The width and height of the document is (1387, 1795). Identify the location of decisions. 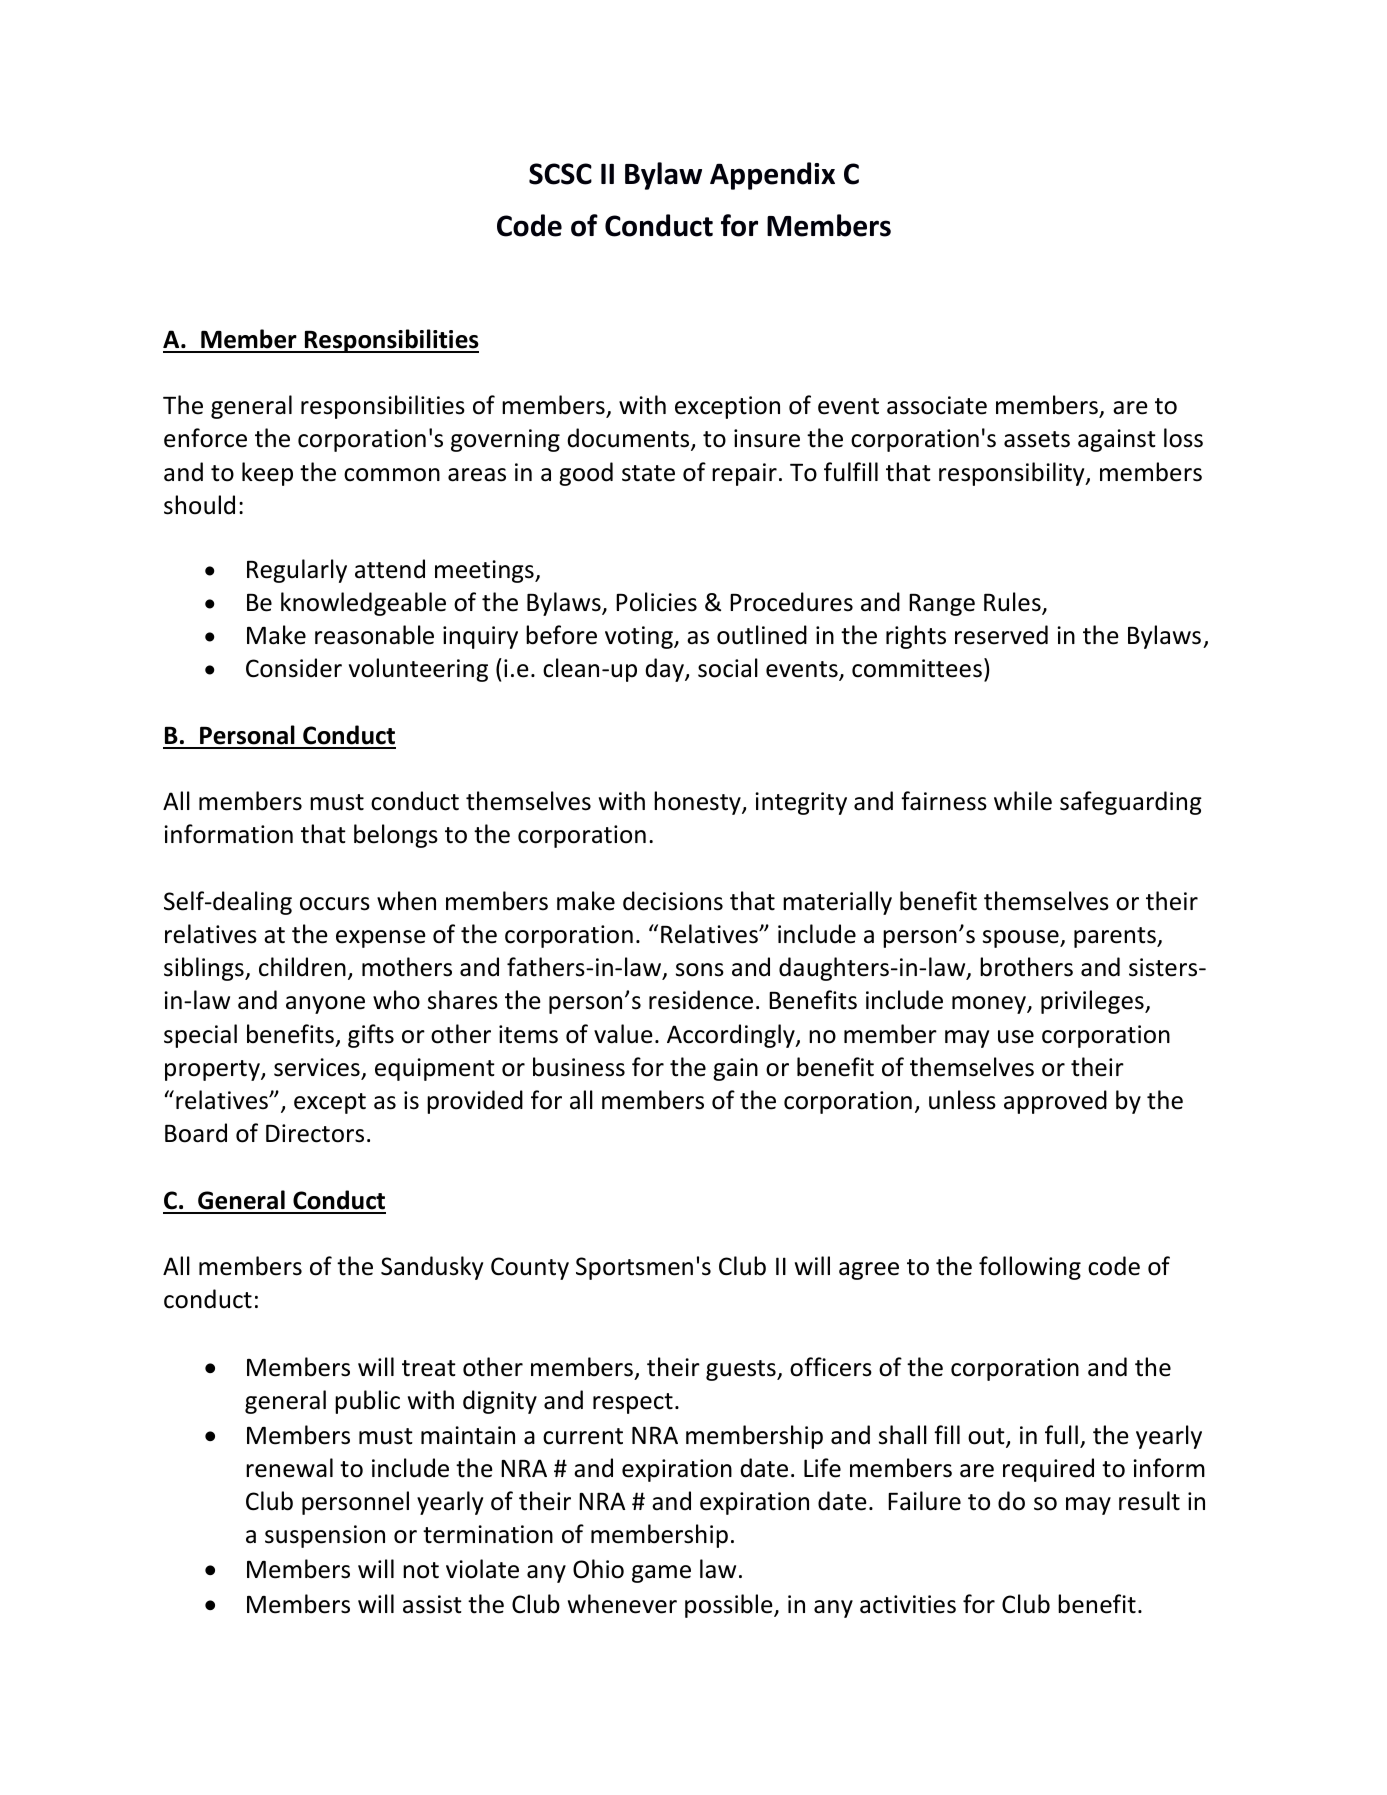
(673, 901).
